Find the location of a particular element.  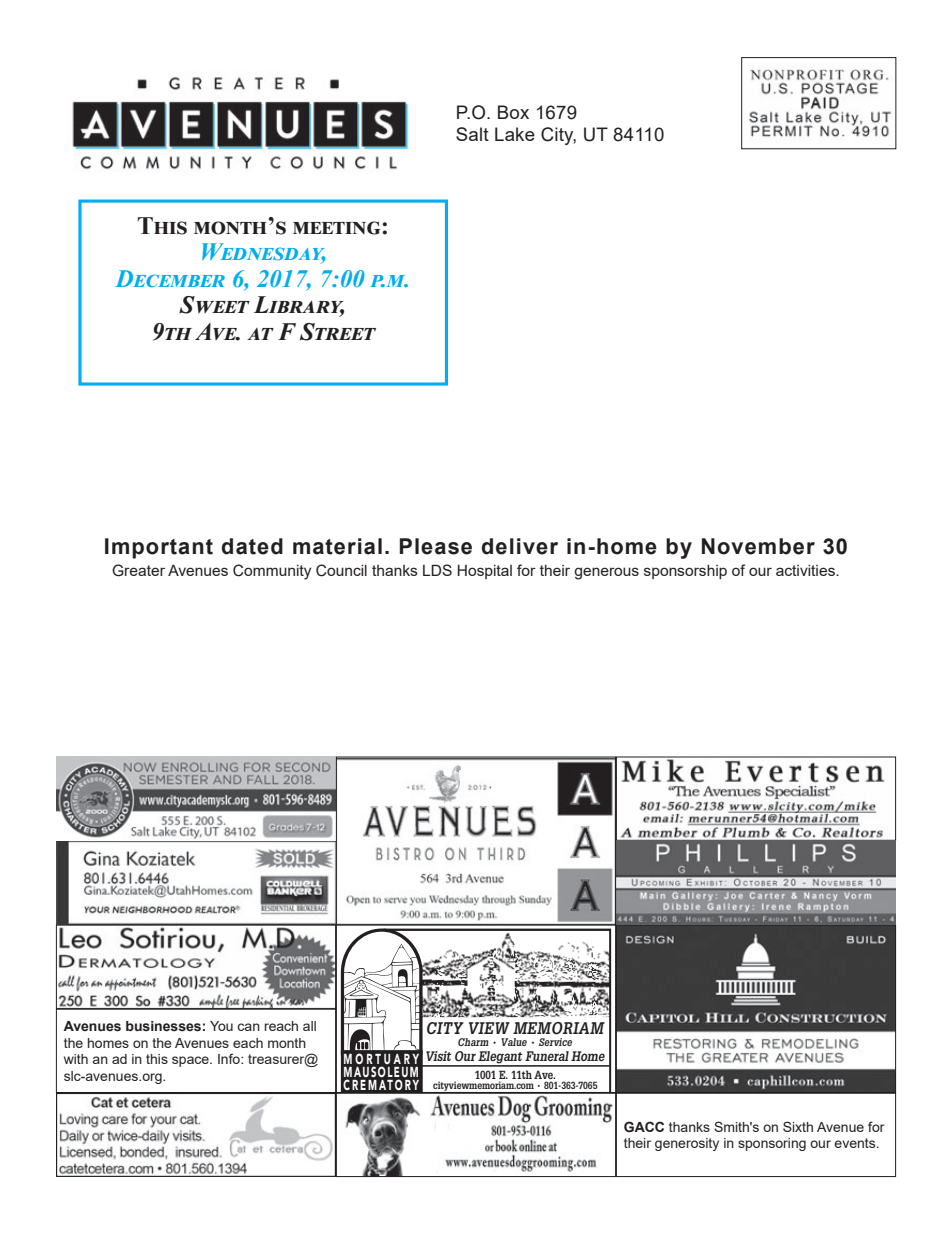

sponsoring is located at coordinates (772, 1144).
